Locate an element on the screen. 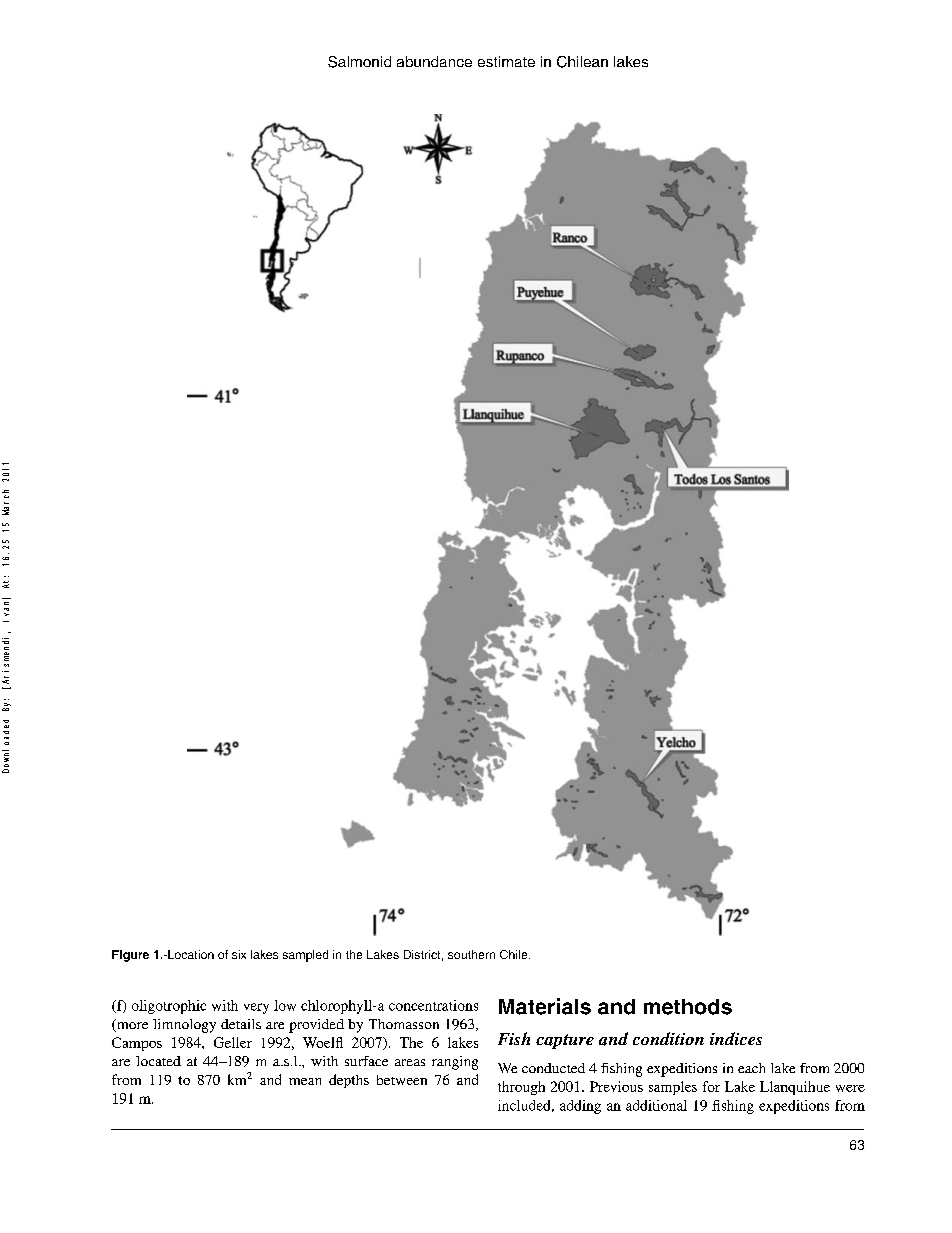 The image size is (952, 1233). abundance is located at coordinates (434, 61).
